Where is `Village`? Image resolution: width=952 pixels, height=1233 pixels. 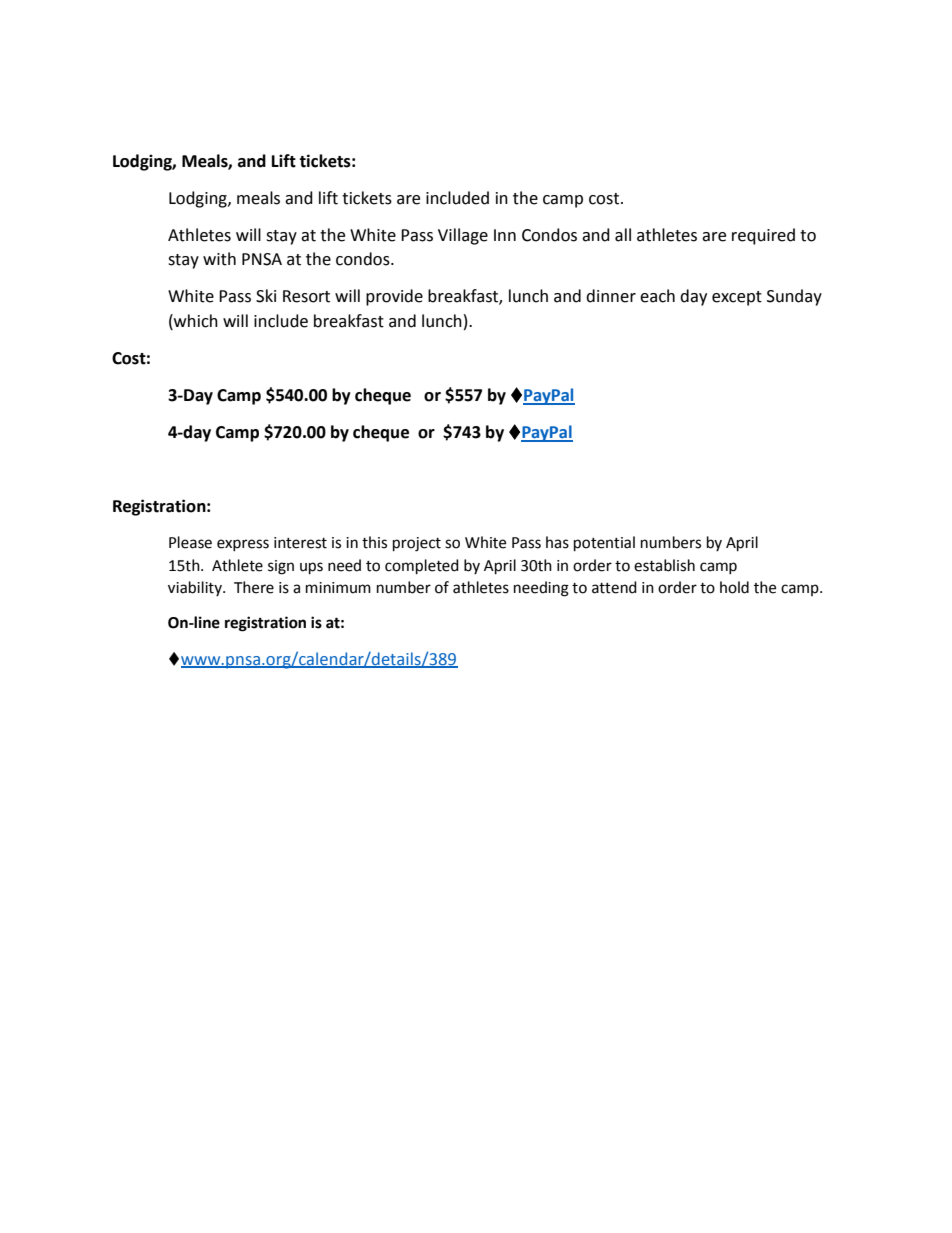
Village is located at coordinates (463, 236).
